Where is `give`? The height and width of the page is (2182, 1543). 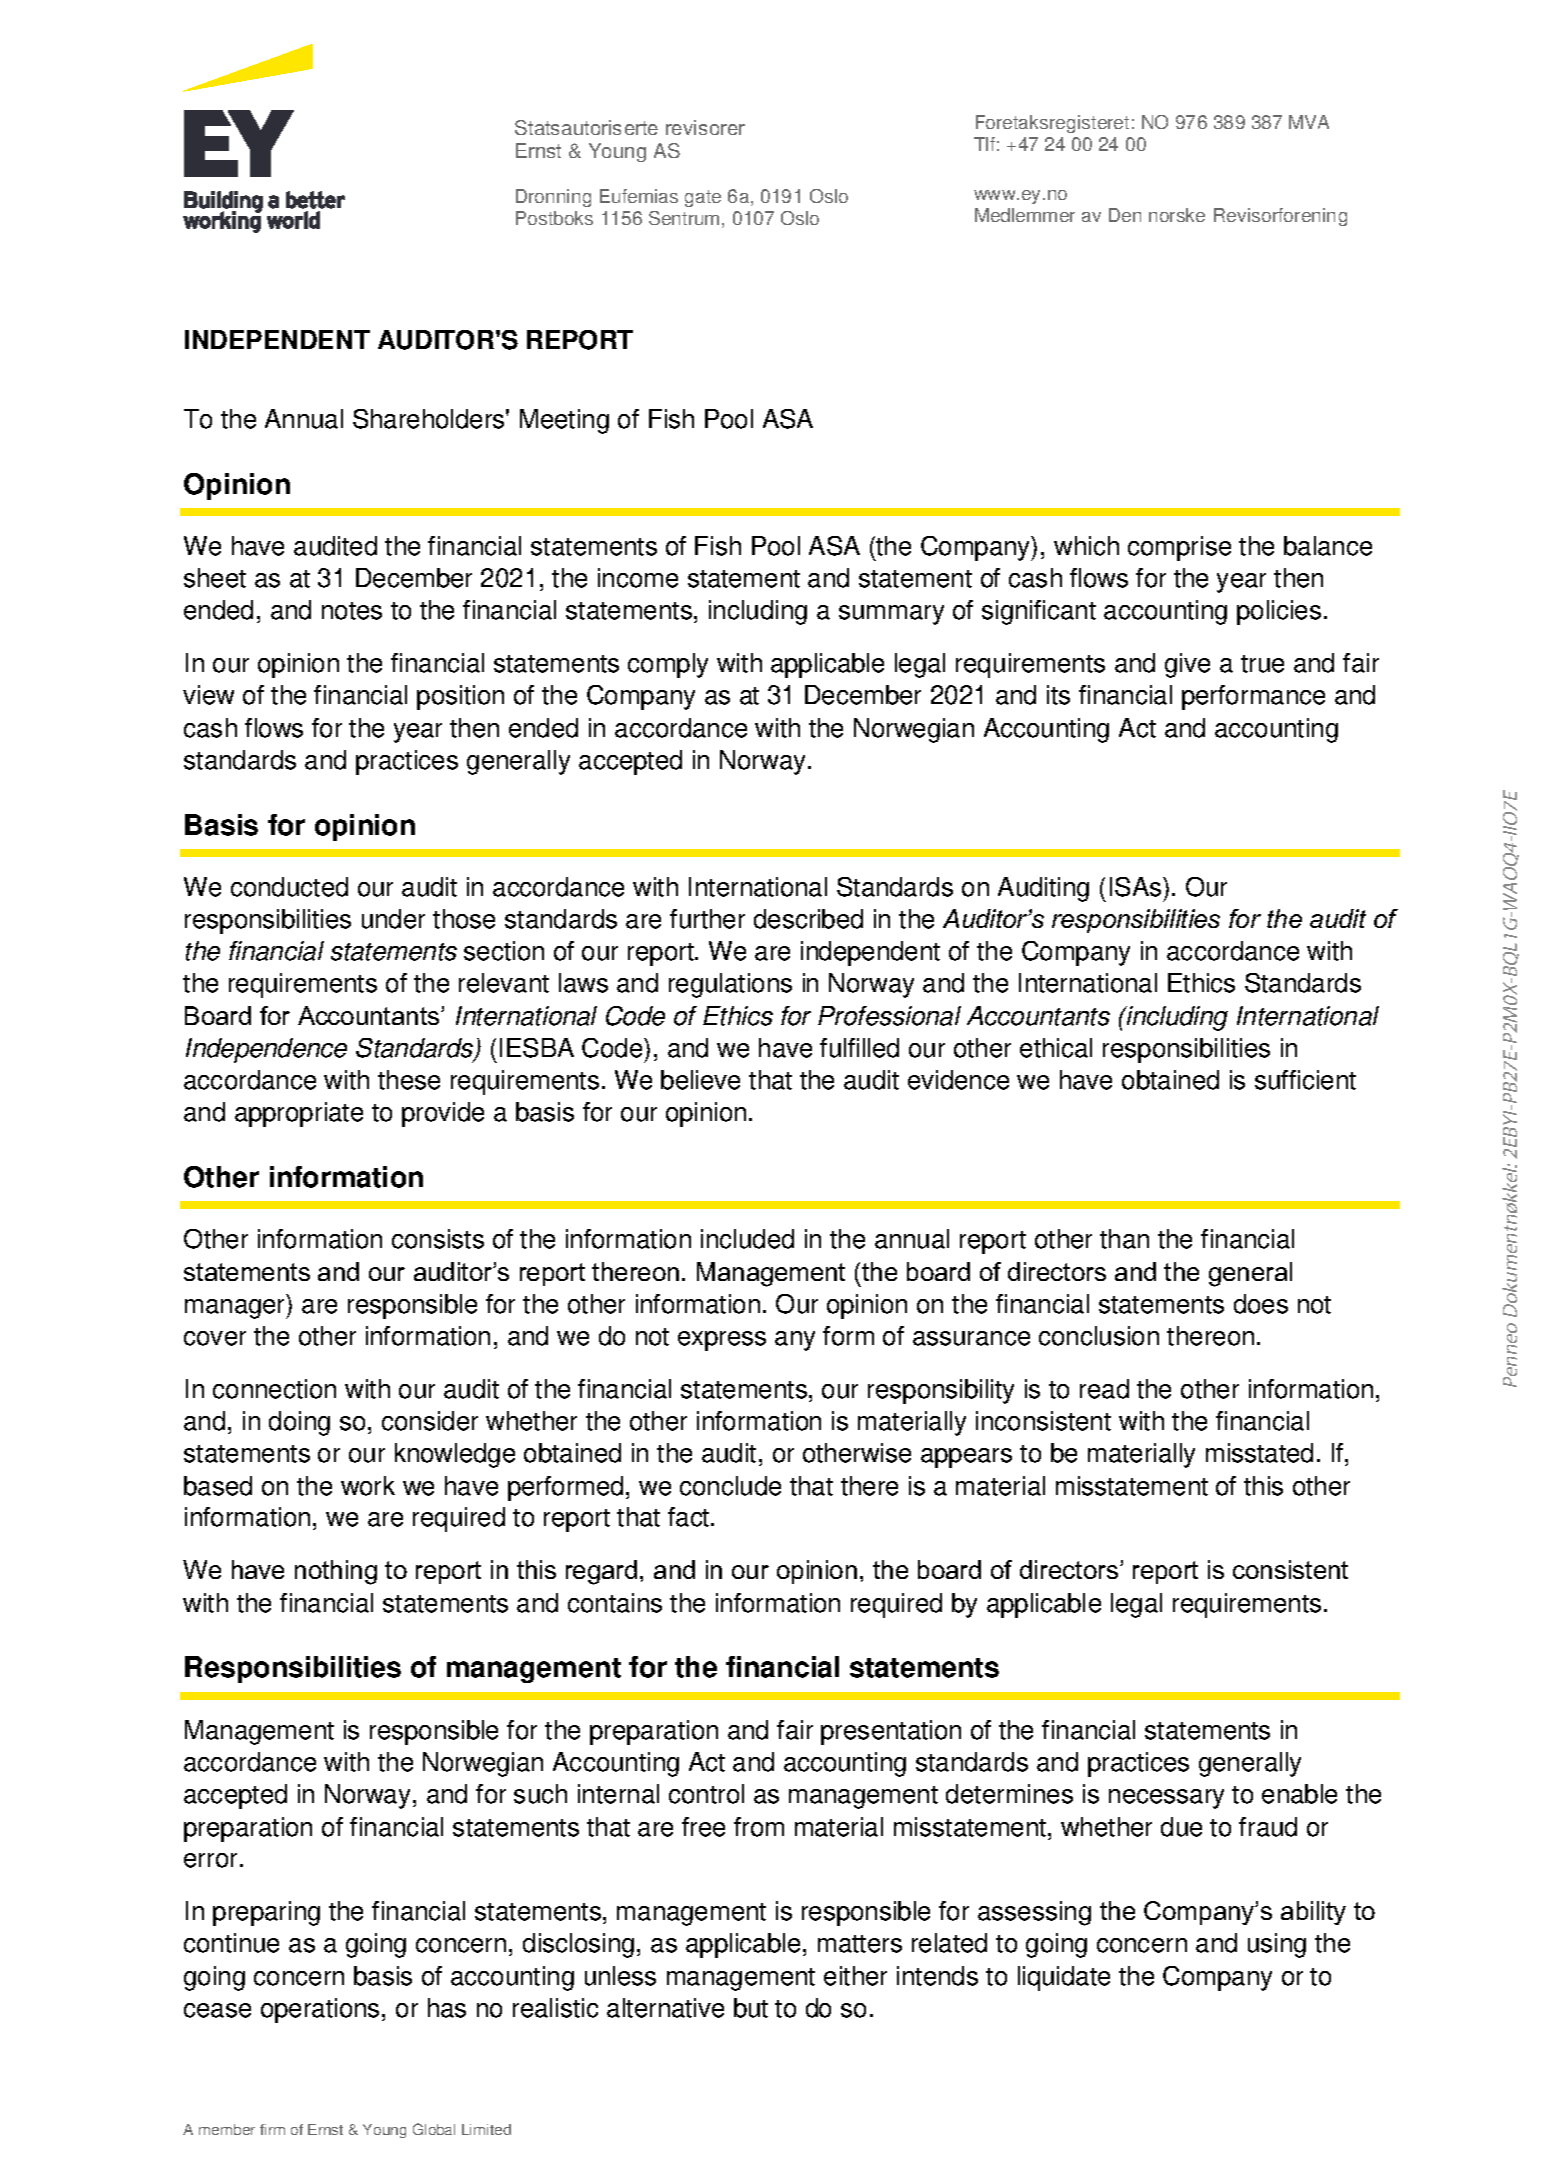 give is located at coordinates (1187, 665).
